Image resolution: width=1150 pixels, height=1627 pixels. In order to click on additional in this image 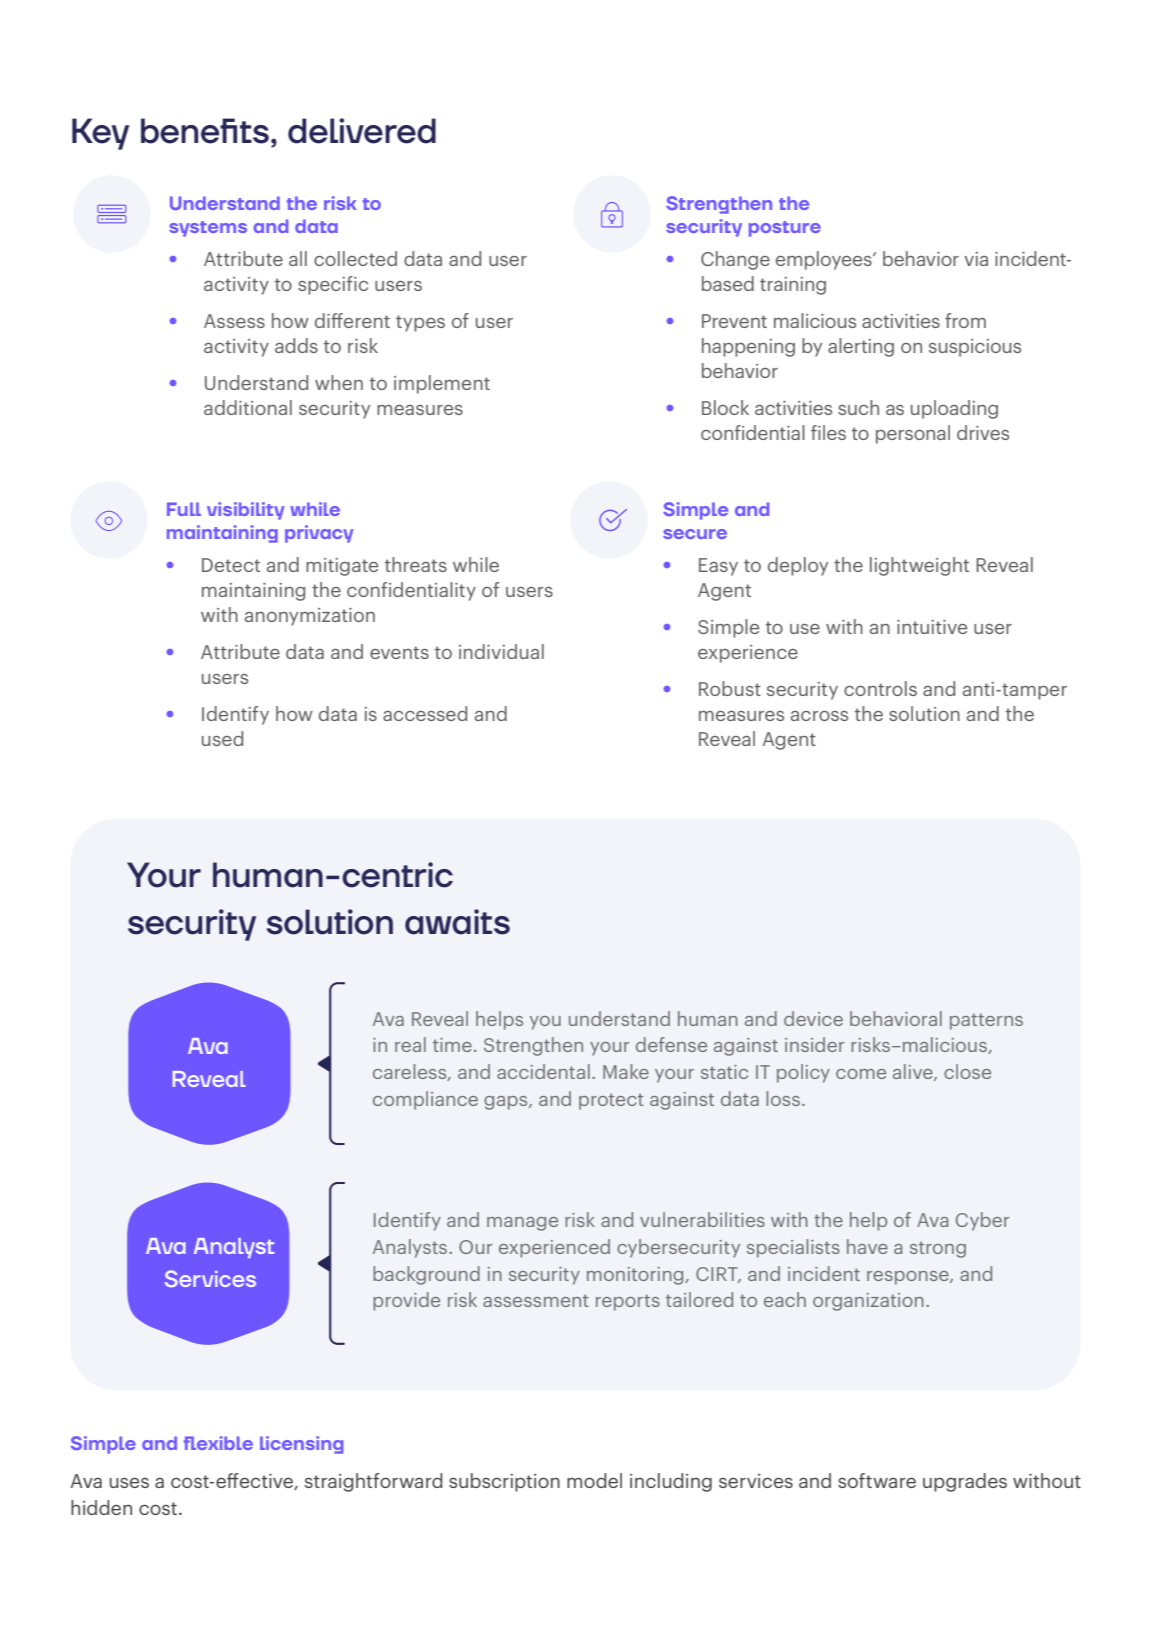, I will do `click(248, 407)`.
